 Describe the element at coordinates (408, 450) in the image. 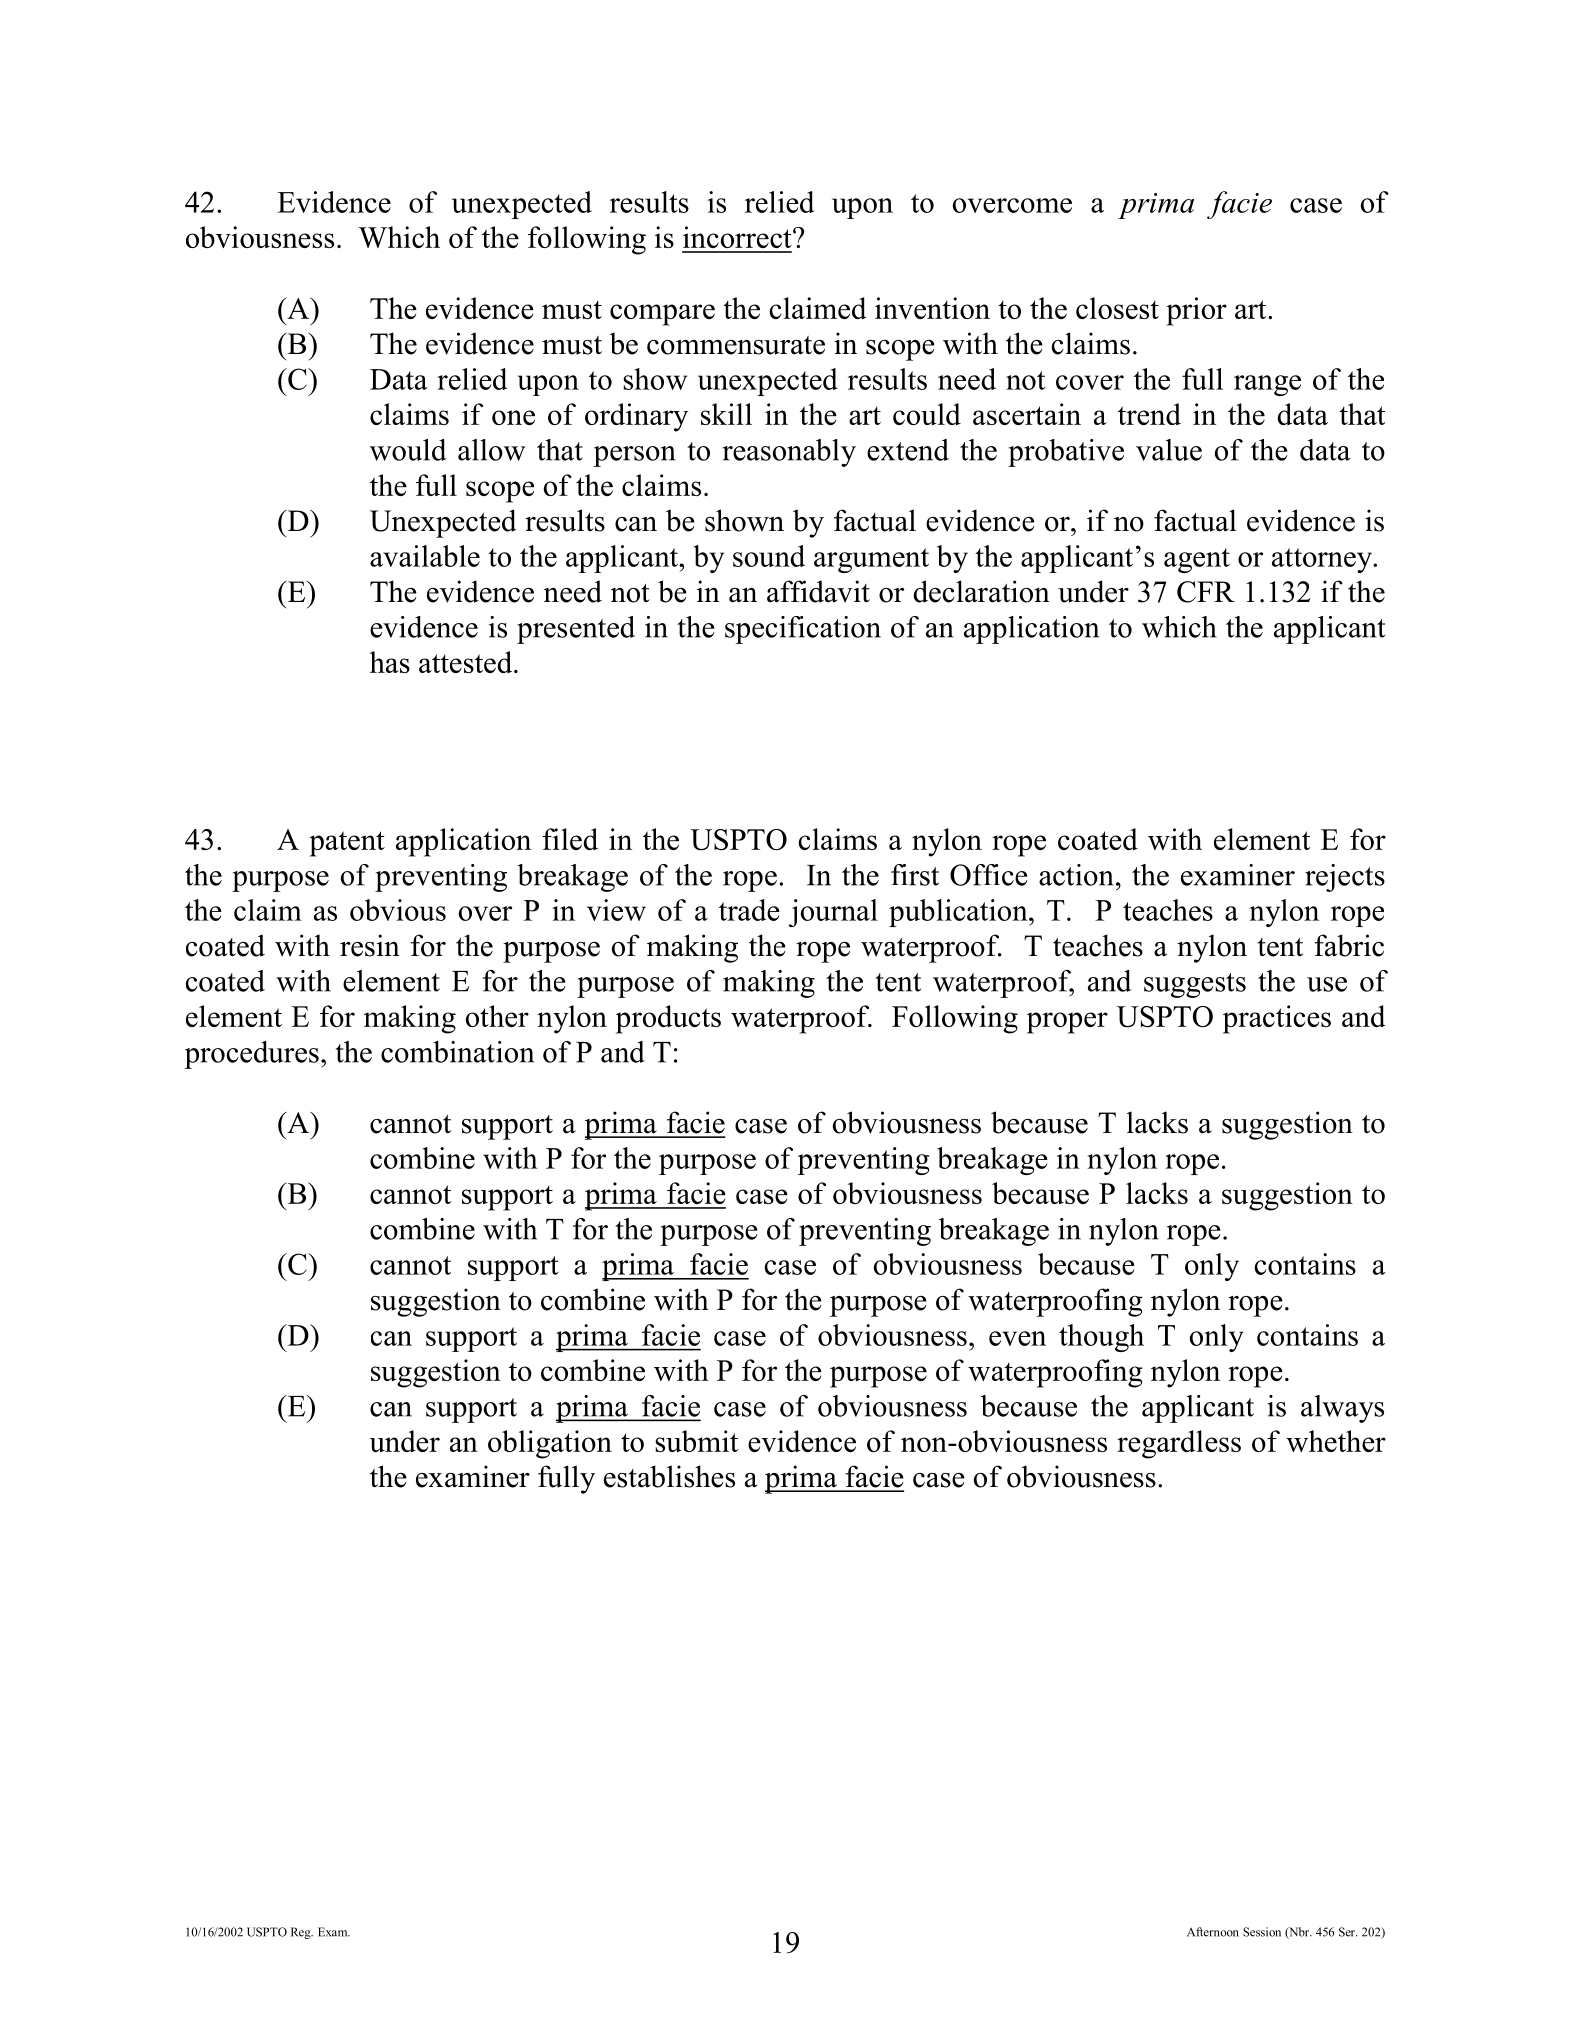

I see `would` at that location.
